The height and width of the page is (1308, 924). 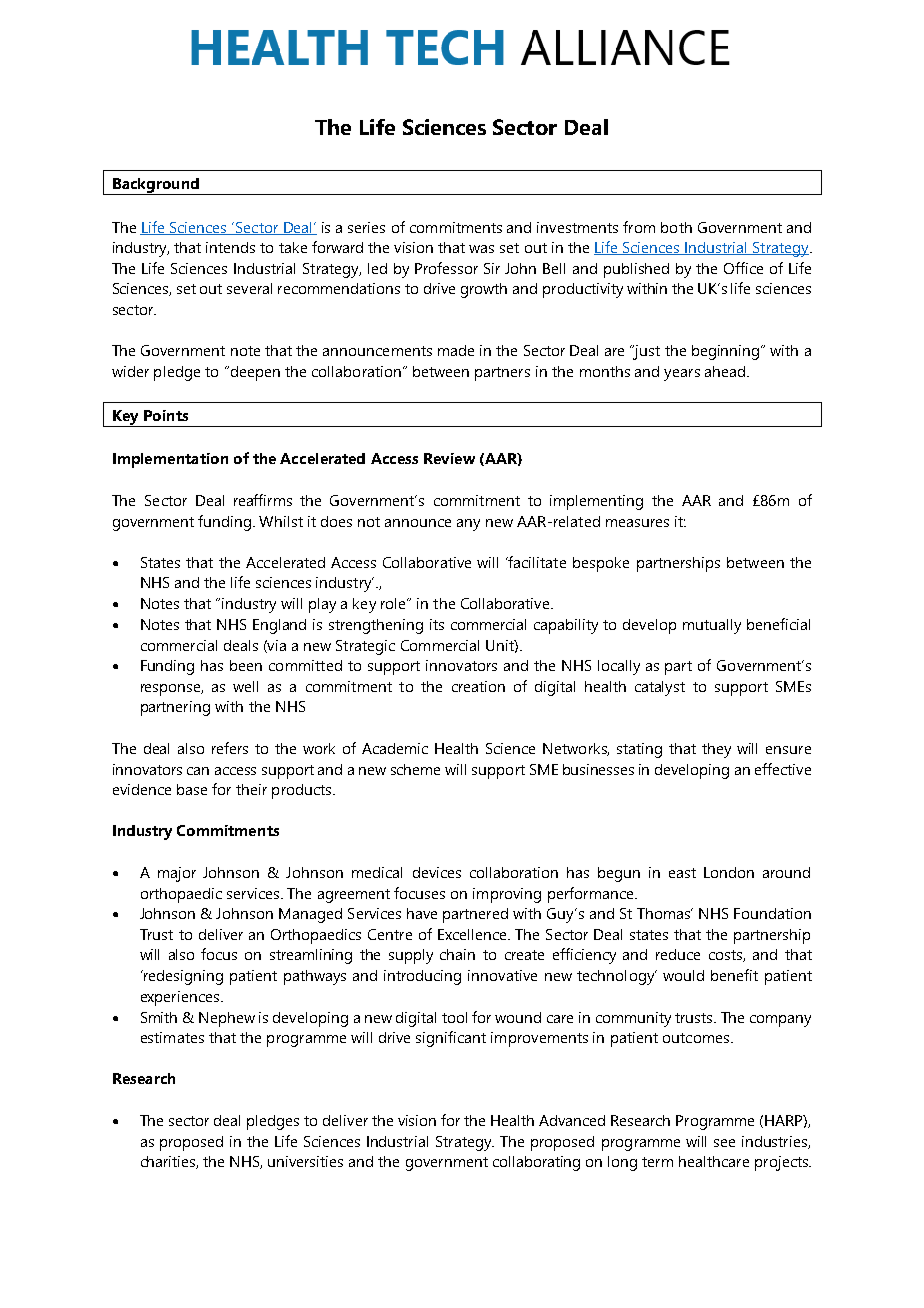 What do you see at coordinates (481, 249) in the page?
I see `was` at bounding box center [481, 249].
